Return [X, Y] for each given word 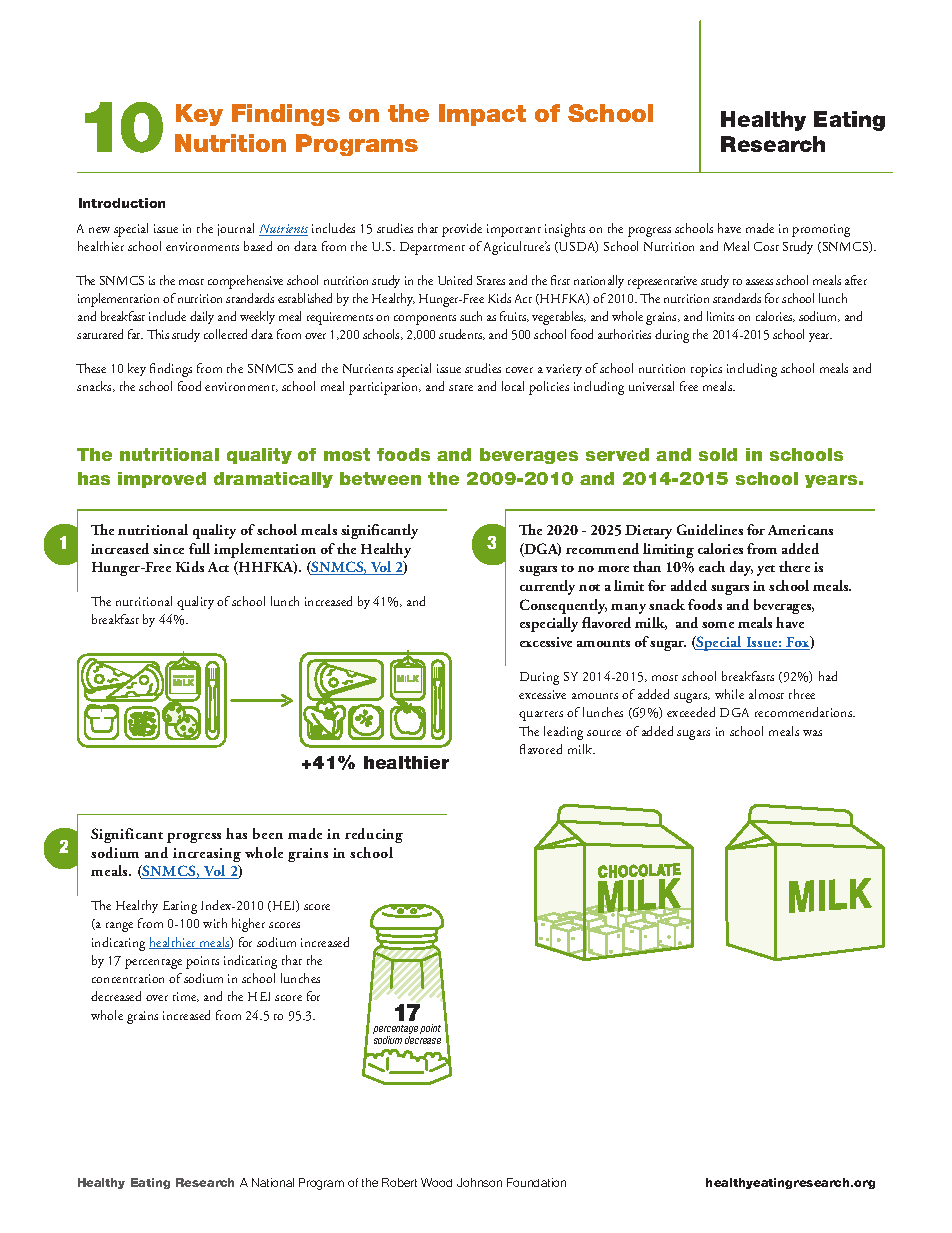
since [168, 549]
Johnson [479, 1182]
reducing [374, 835]
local [513, 386]
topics [706, 370]
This [158, 334]
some [718, 625]
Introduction [122, 203]
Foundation [536, 1182]
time [186, 997]
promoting [821, 230]
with [215, 923]
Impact [482, 115]
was [812, 733]
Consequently [563, 606]
